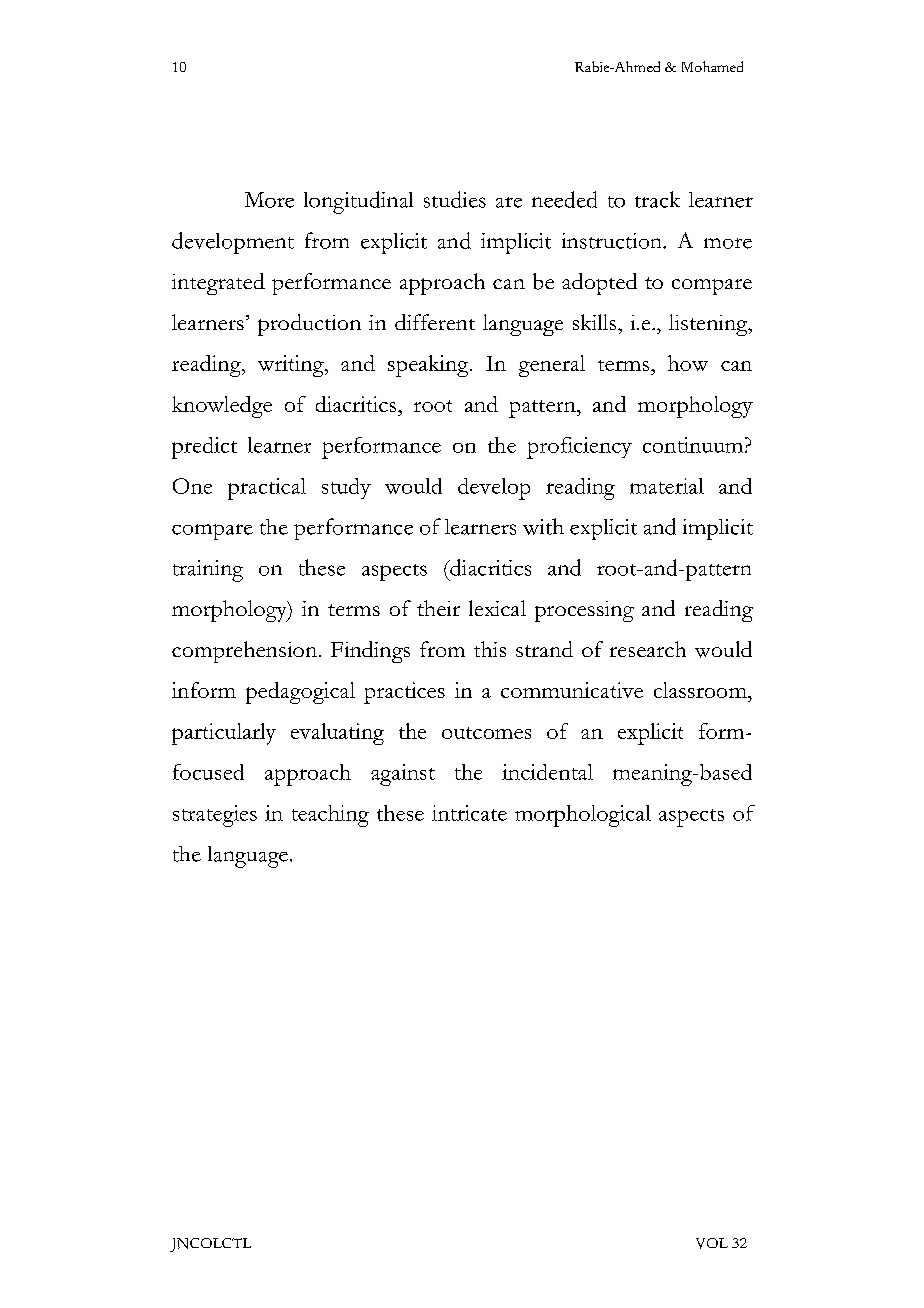  Describe the element at coordinates (490, 649) in the screenshot. I see `this` at that location.
